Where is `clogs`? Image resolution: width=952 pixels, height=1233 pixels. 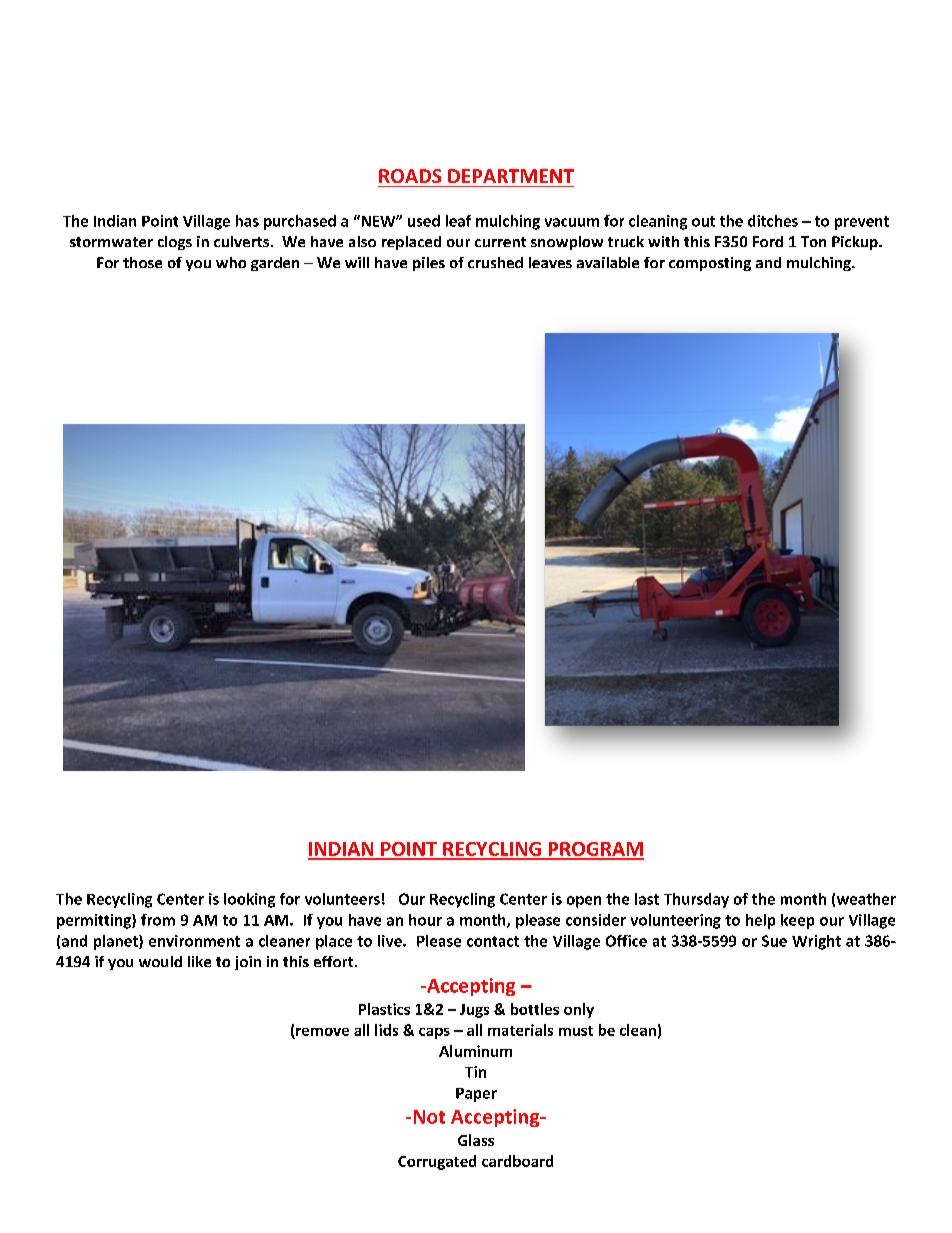
clogs is located at coordinates (175, 243).
